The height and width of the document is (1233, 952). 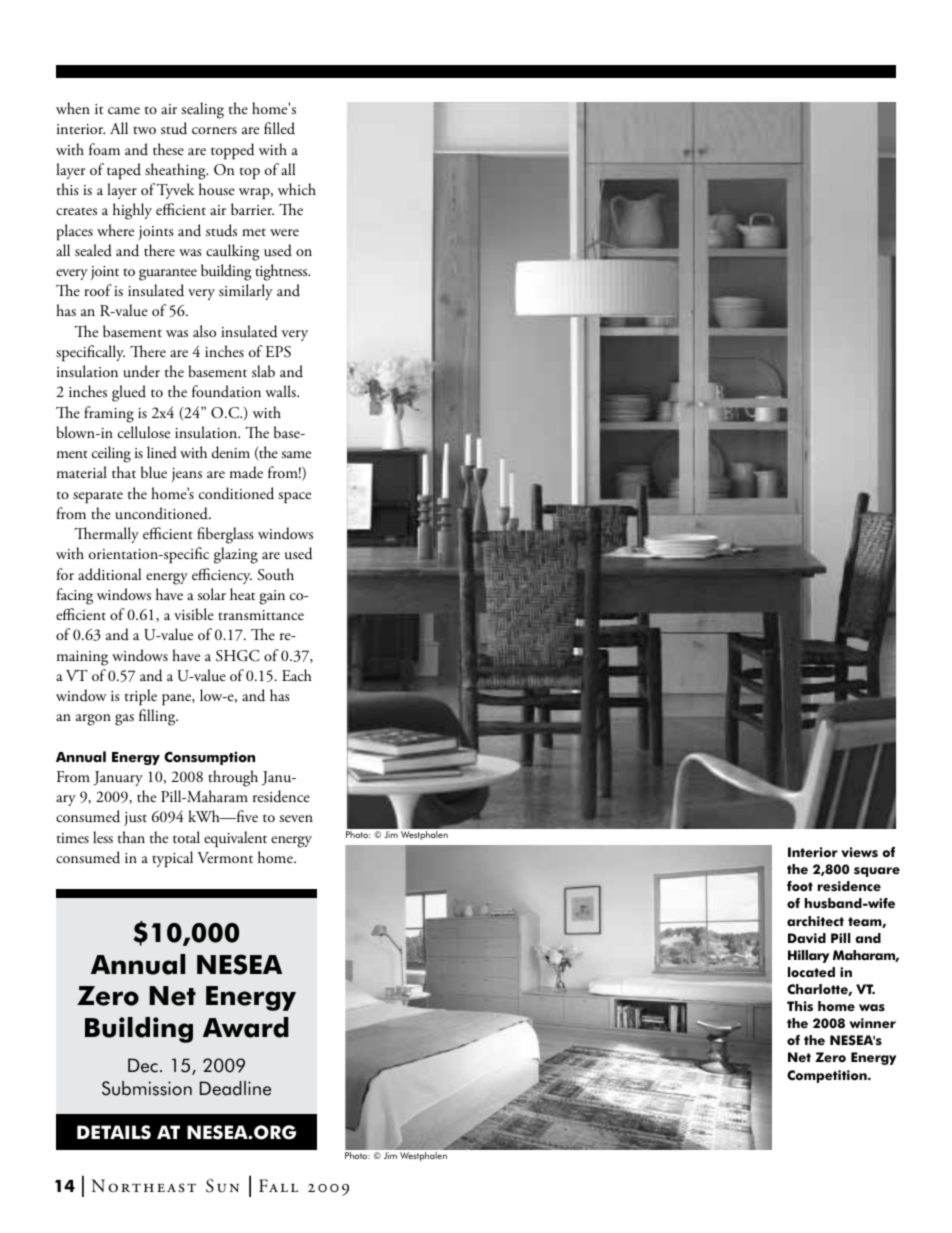 I want to click on under, so click(x=141, y=371).
